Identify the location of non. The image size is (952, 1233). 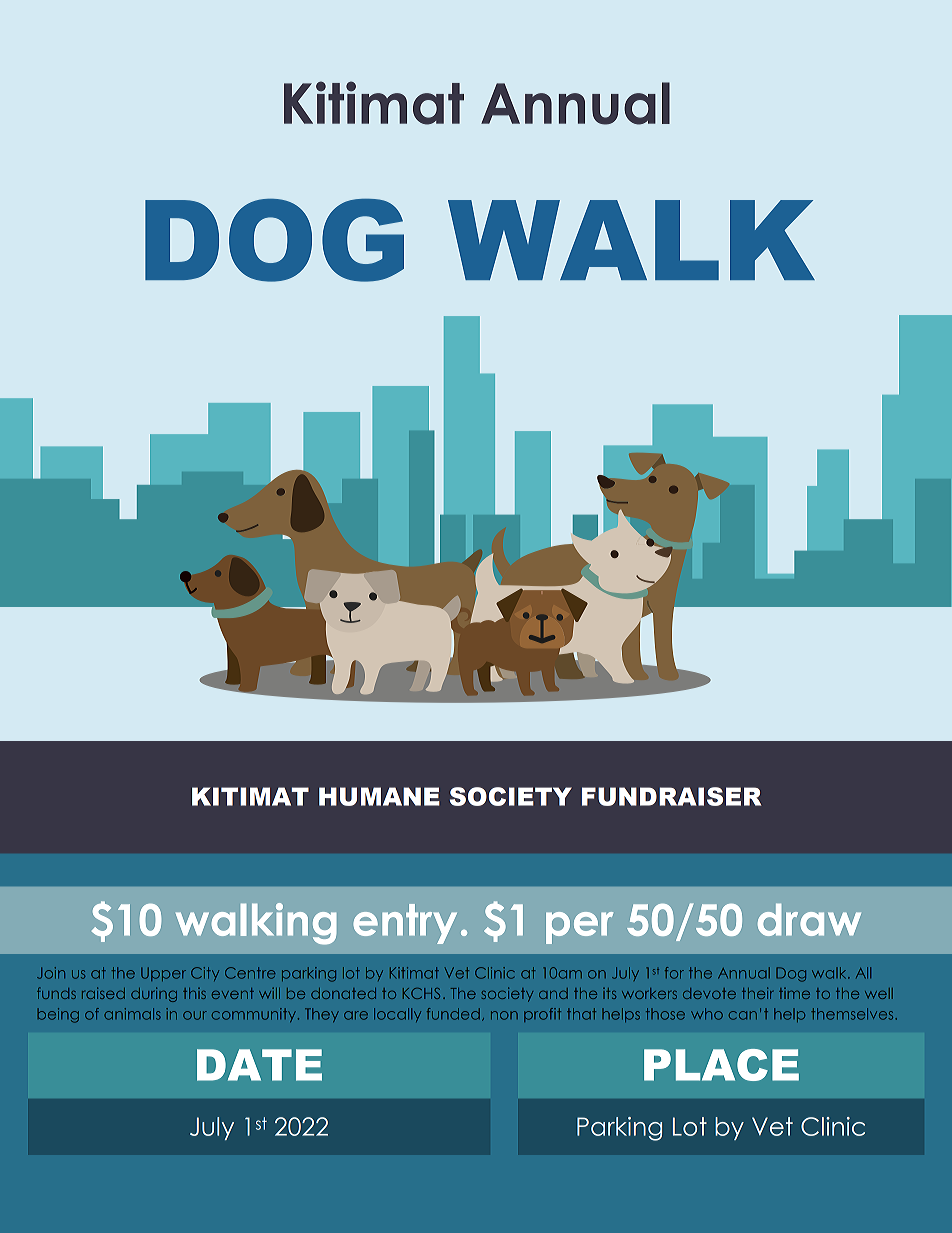
(504, 1015).
